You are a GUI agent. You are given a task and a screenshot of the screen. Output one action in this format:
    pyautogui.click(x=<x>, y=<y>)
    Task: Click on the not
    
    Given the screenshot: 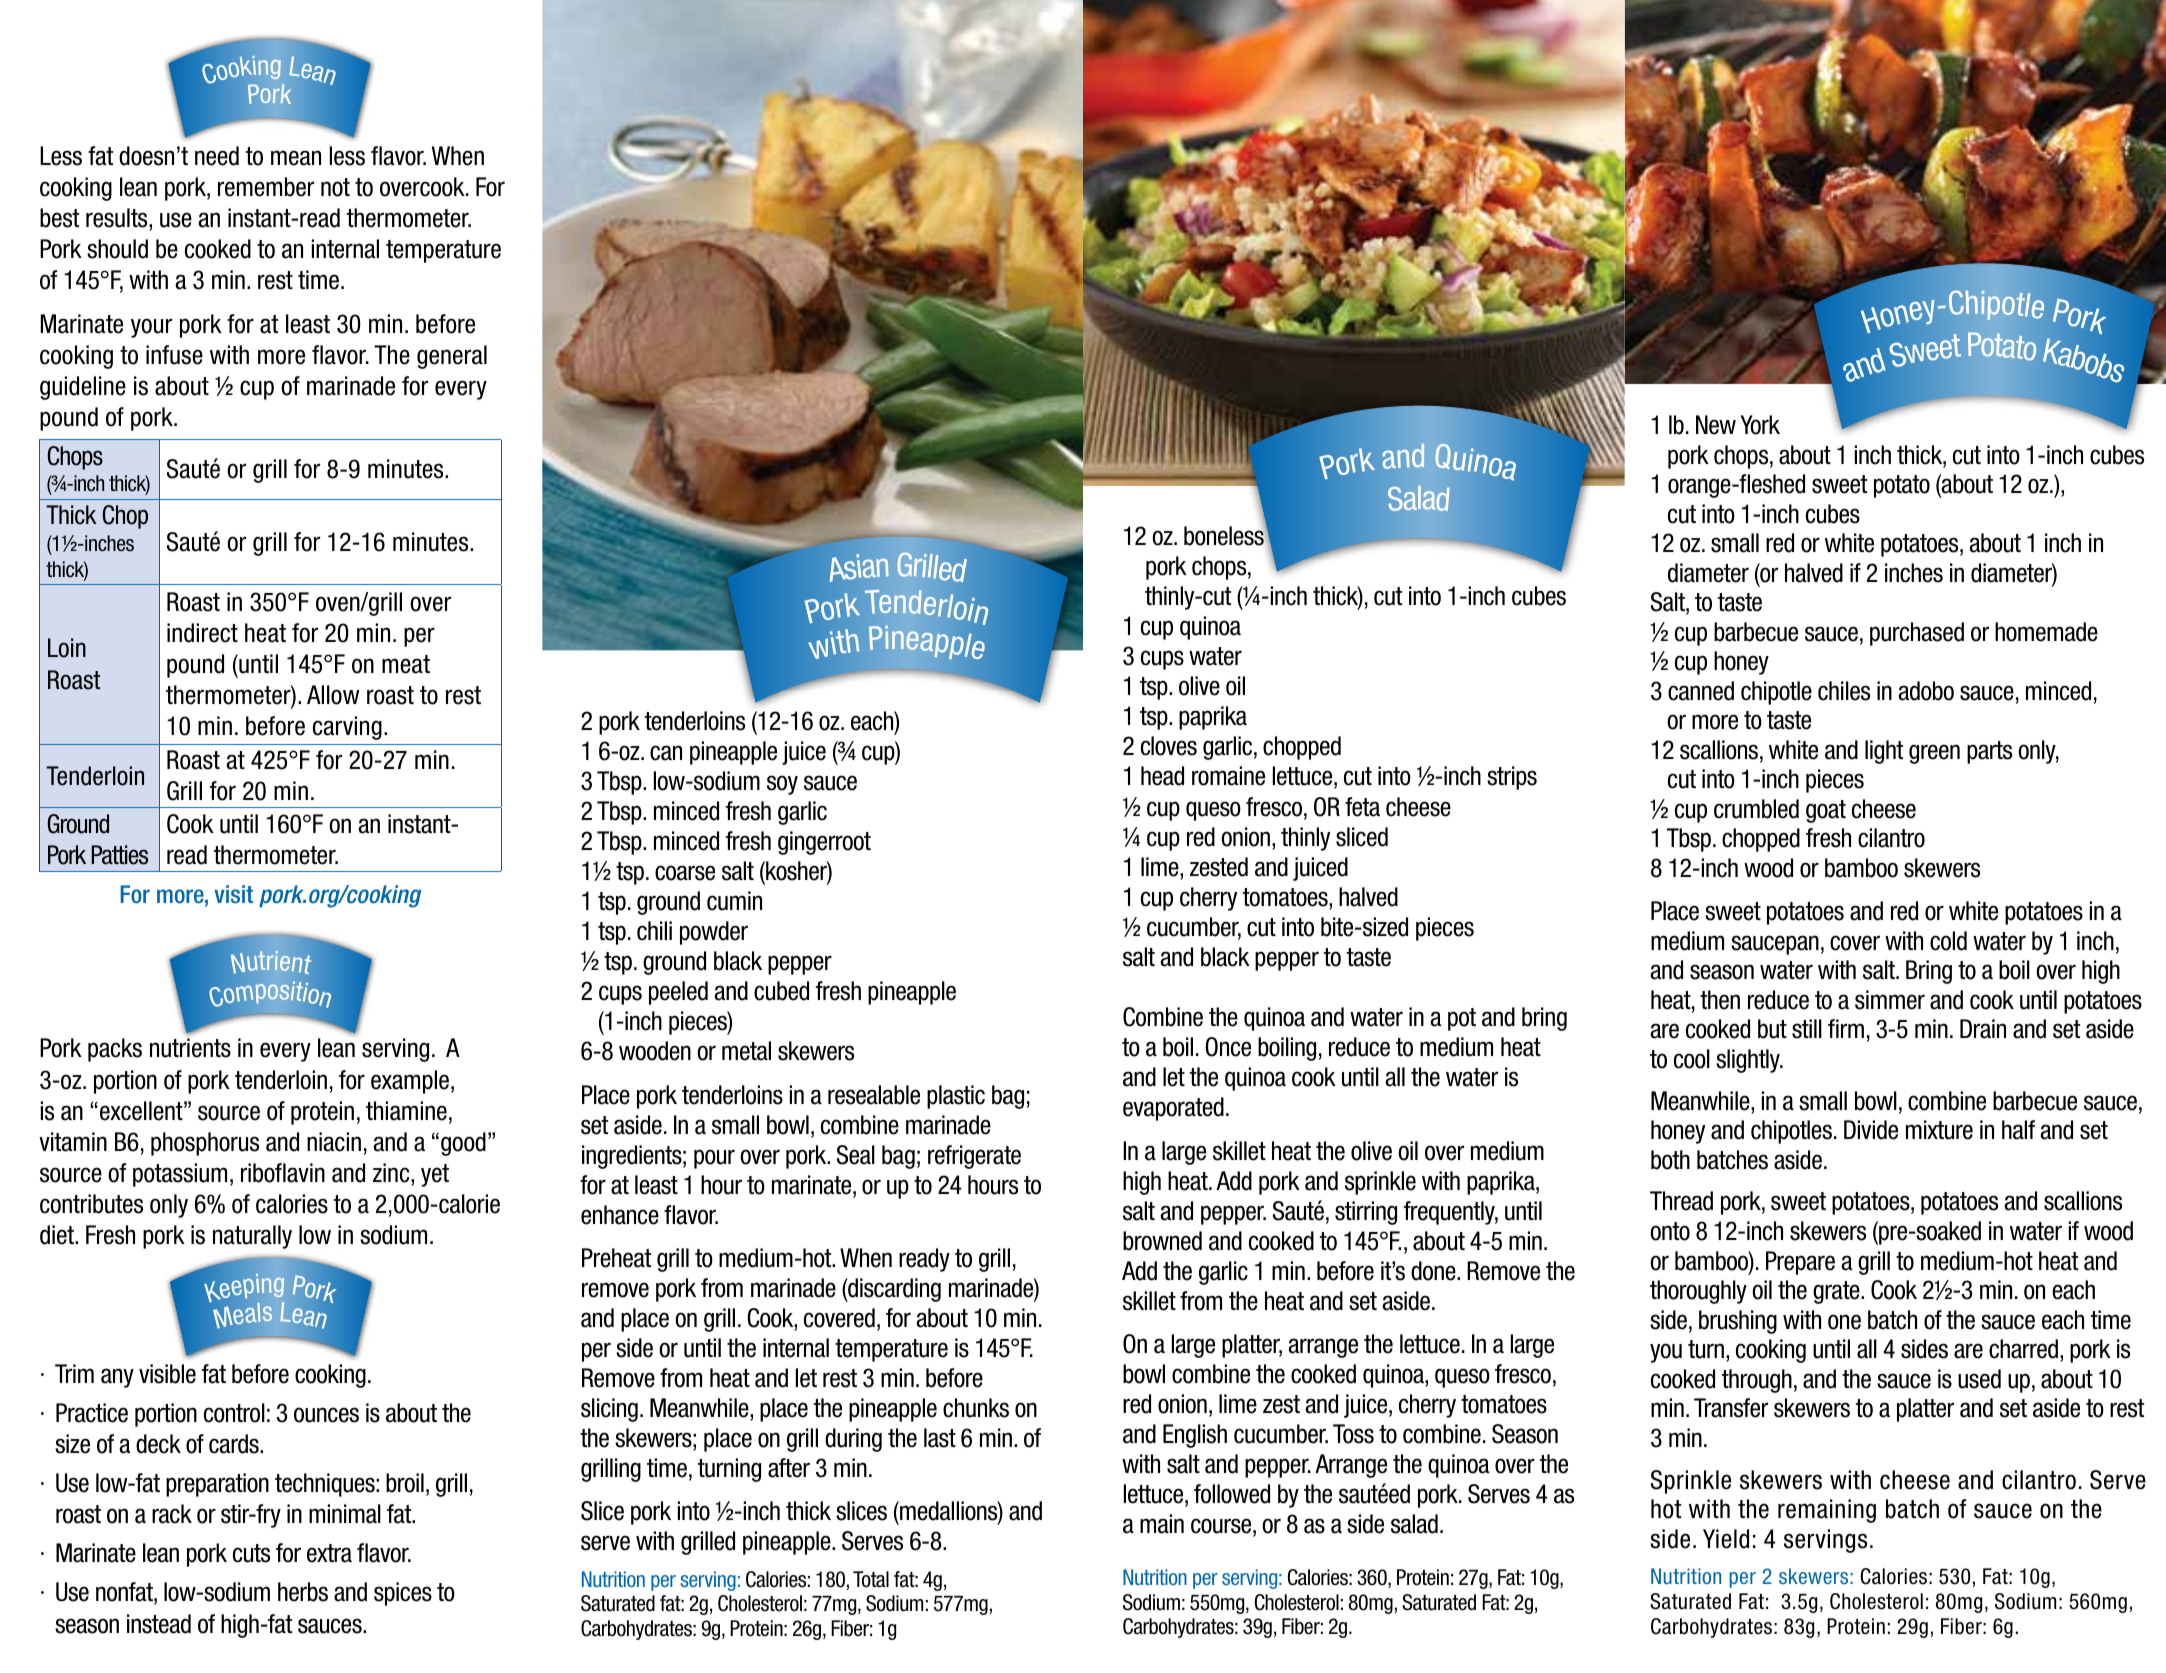 What is the action you would take?
    pyautogui.click(x=335, y=187)
